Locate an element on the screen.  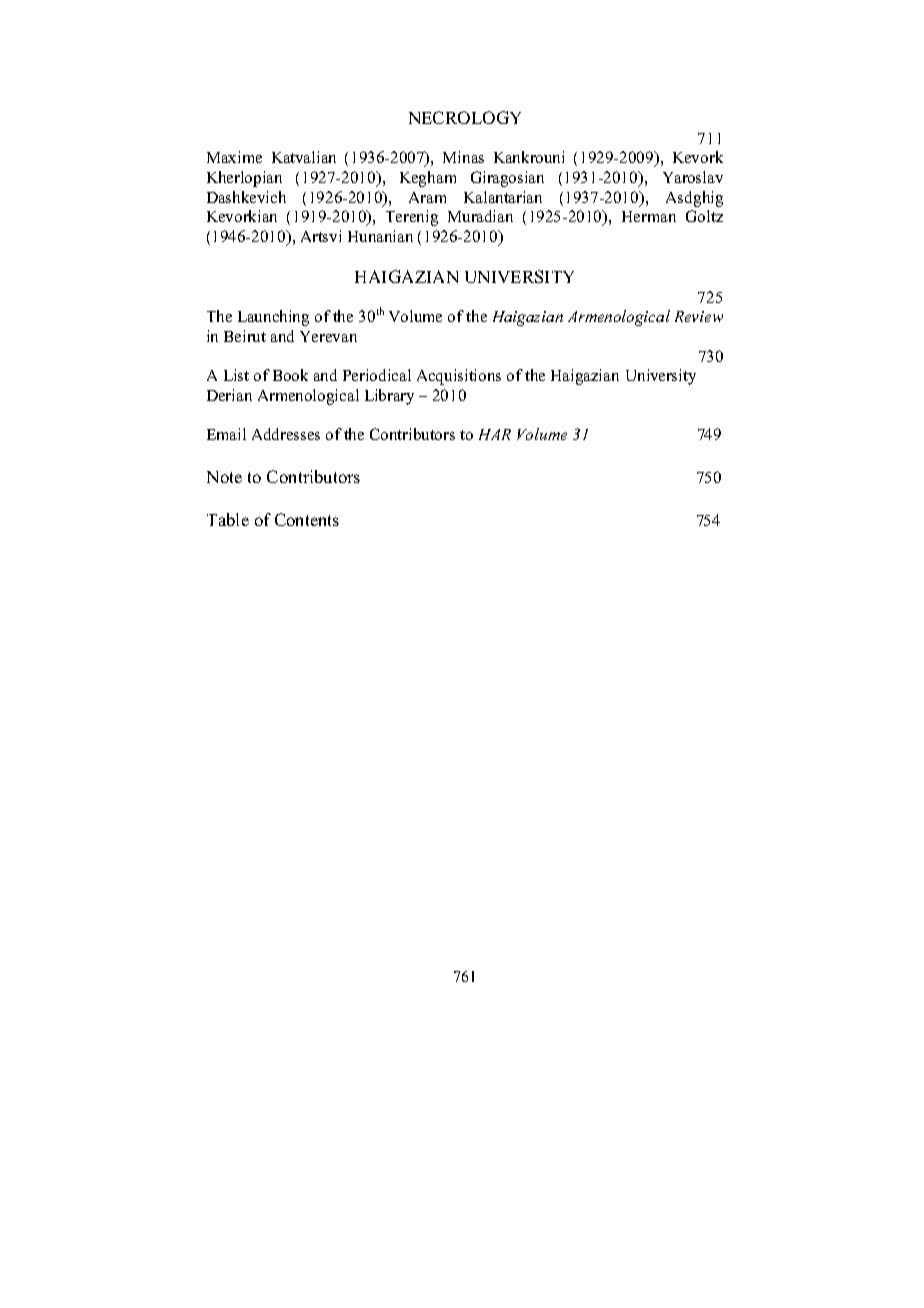
Review is located at coordinates (699, 316).
